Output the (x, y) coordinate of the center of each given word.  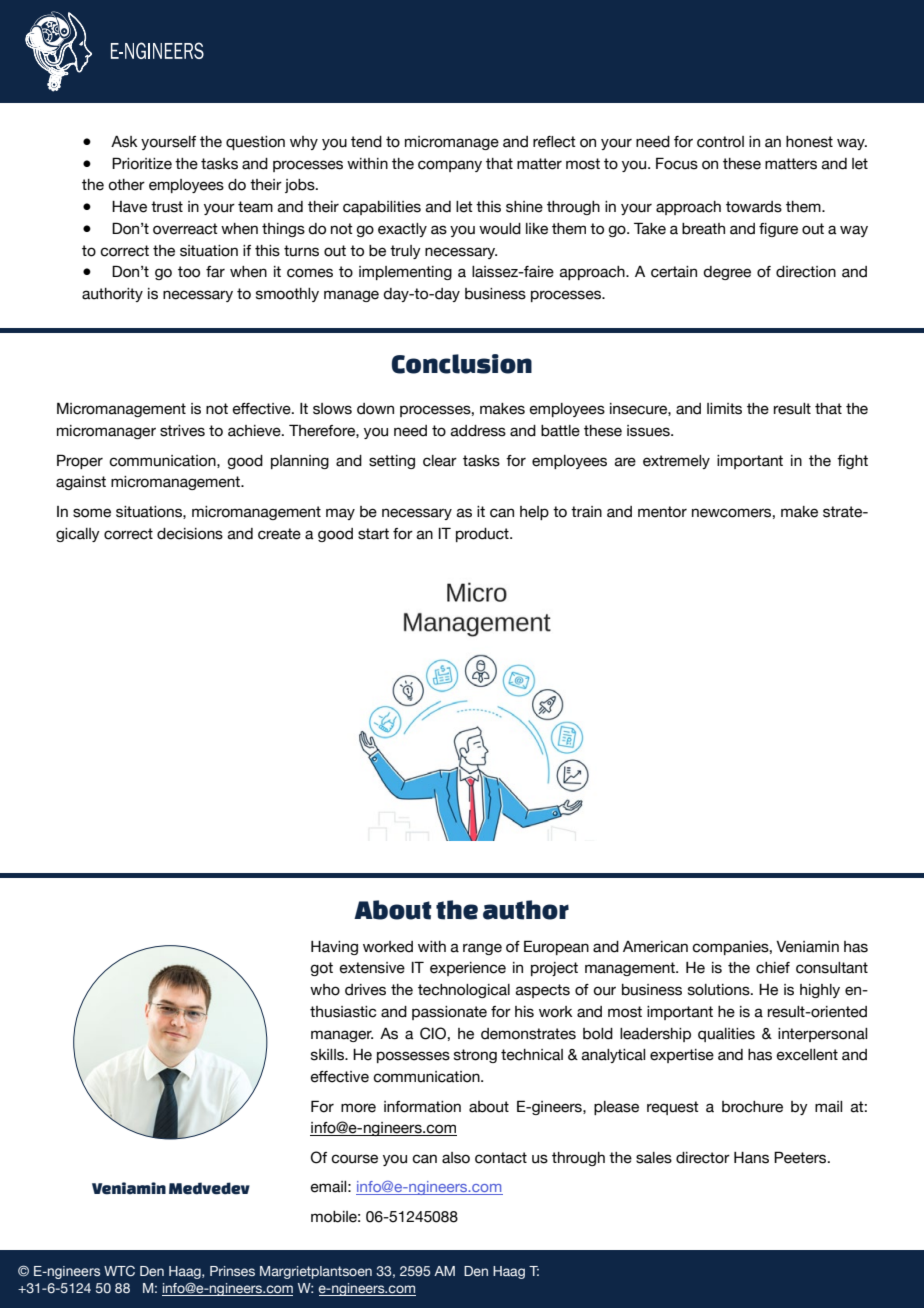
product (483, 535)
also (456, 1158)
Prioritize (142, 163)
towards (754, 207)
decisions (190, 534)
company (450, 166)
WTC (119, 1270)
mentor (662, 512)
